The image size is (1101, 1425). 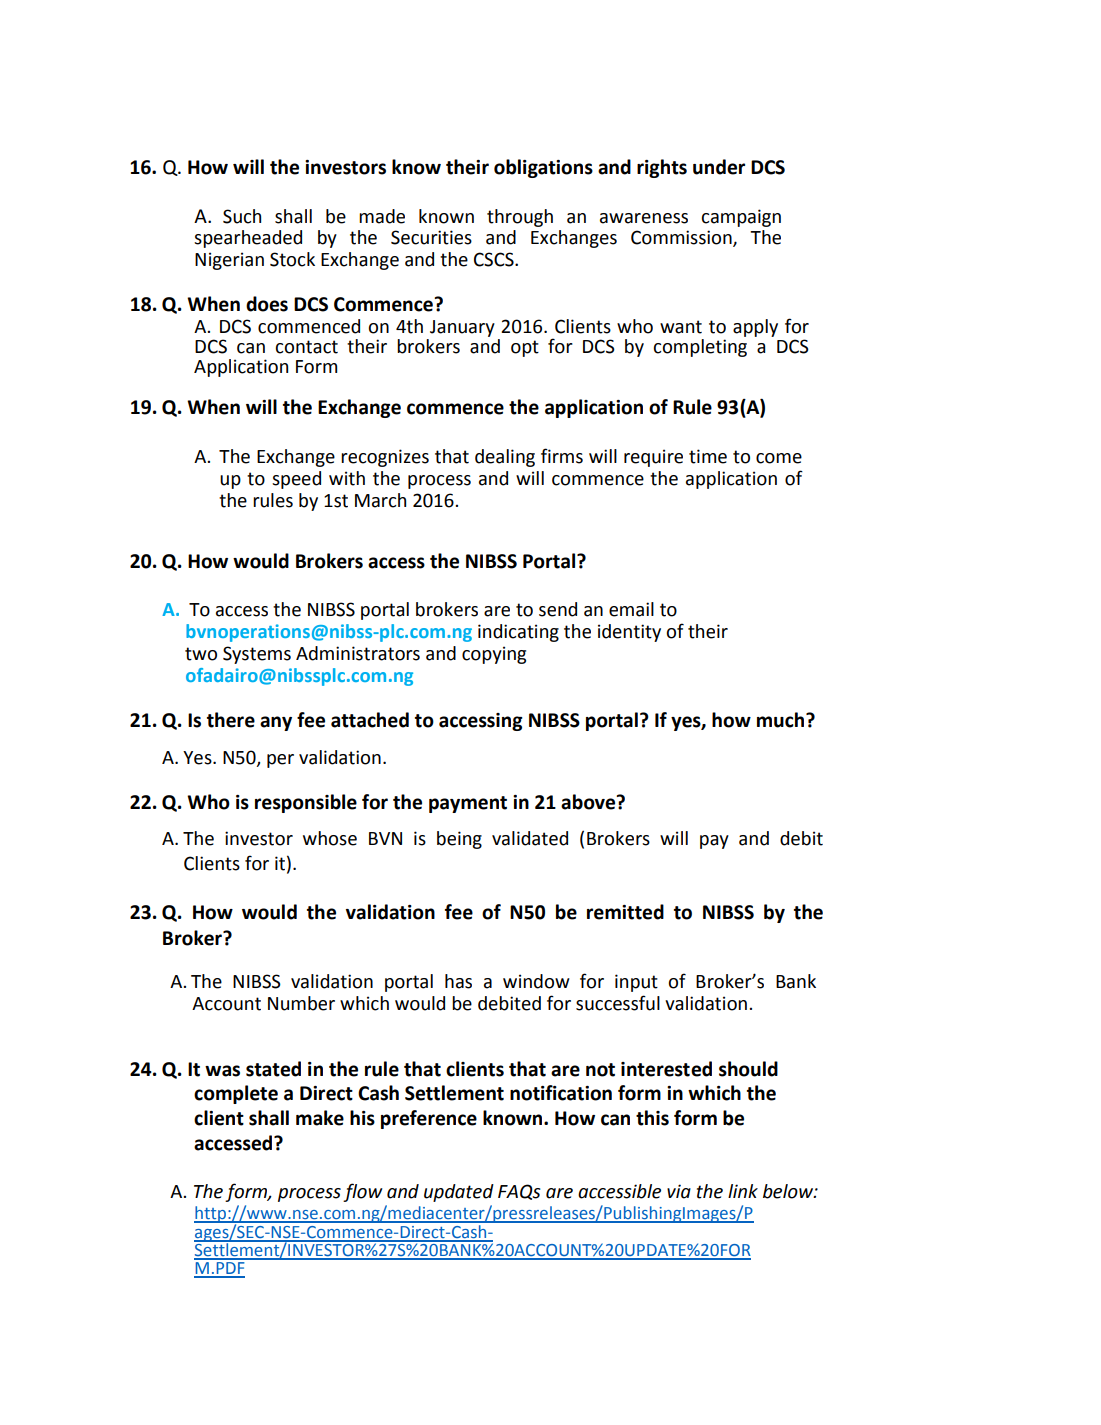 What do you see at coordinates (257, 655) in the document?
I see `Systems` at bounding box center [257, 655].
